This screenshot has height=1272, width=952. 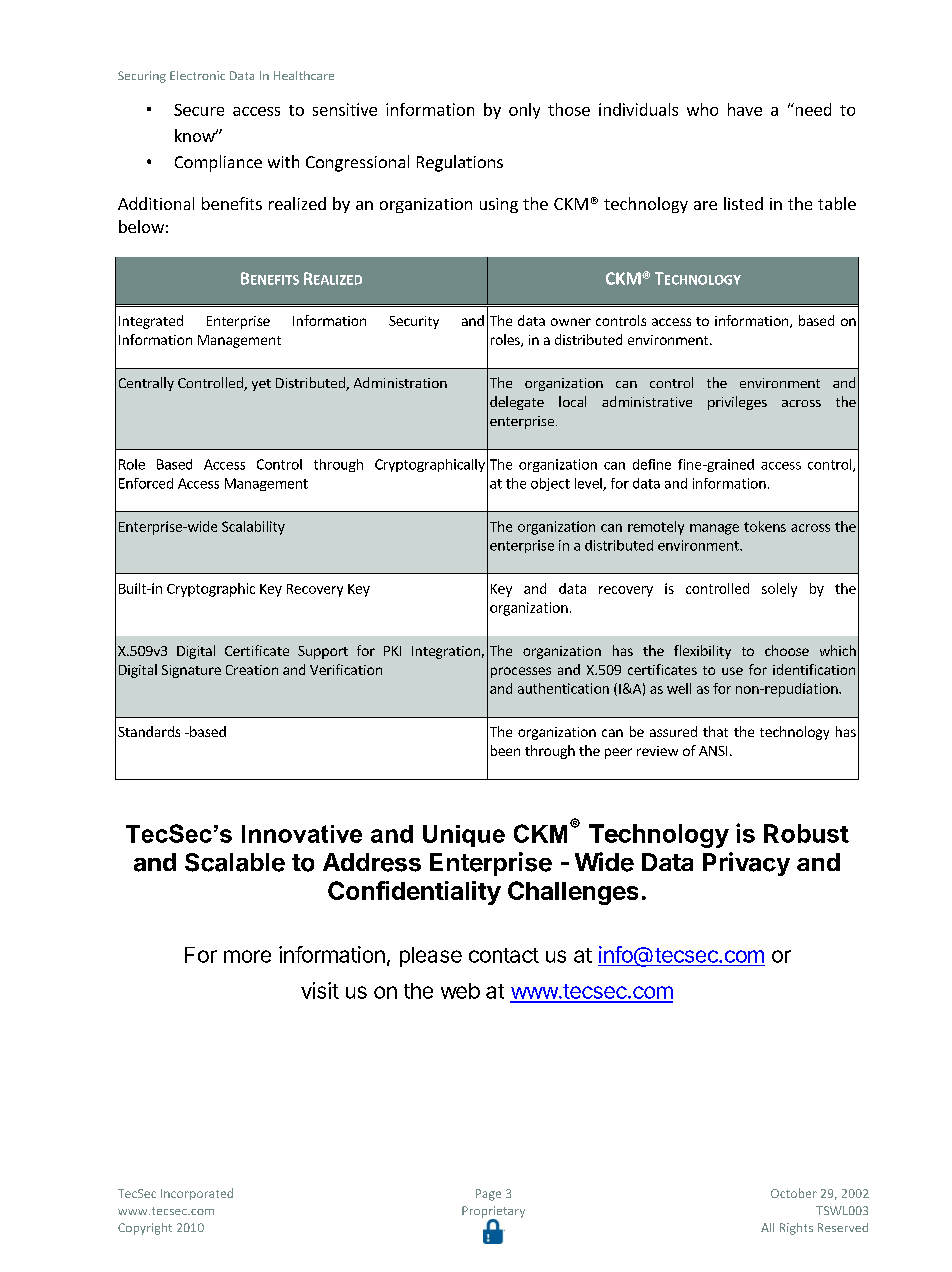 I want to click on have, so click(x=745, y=109).
